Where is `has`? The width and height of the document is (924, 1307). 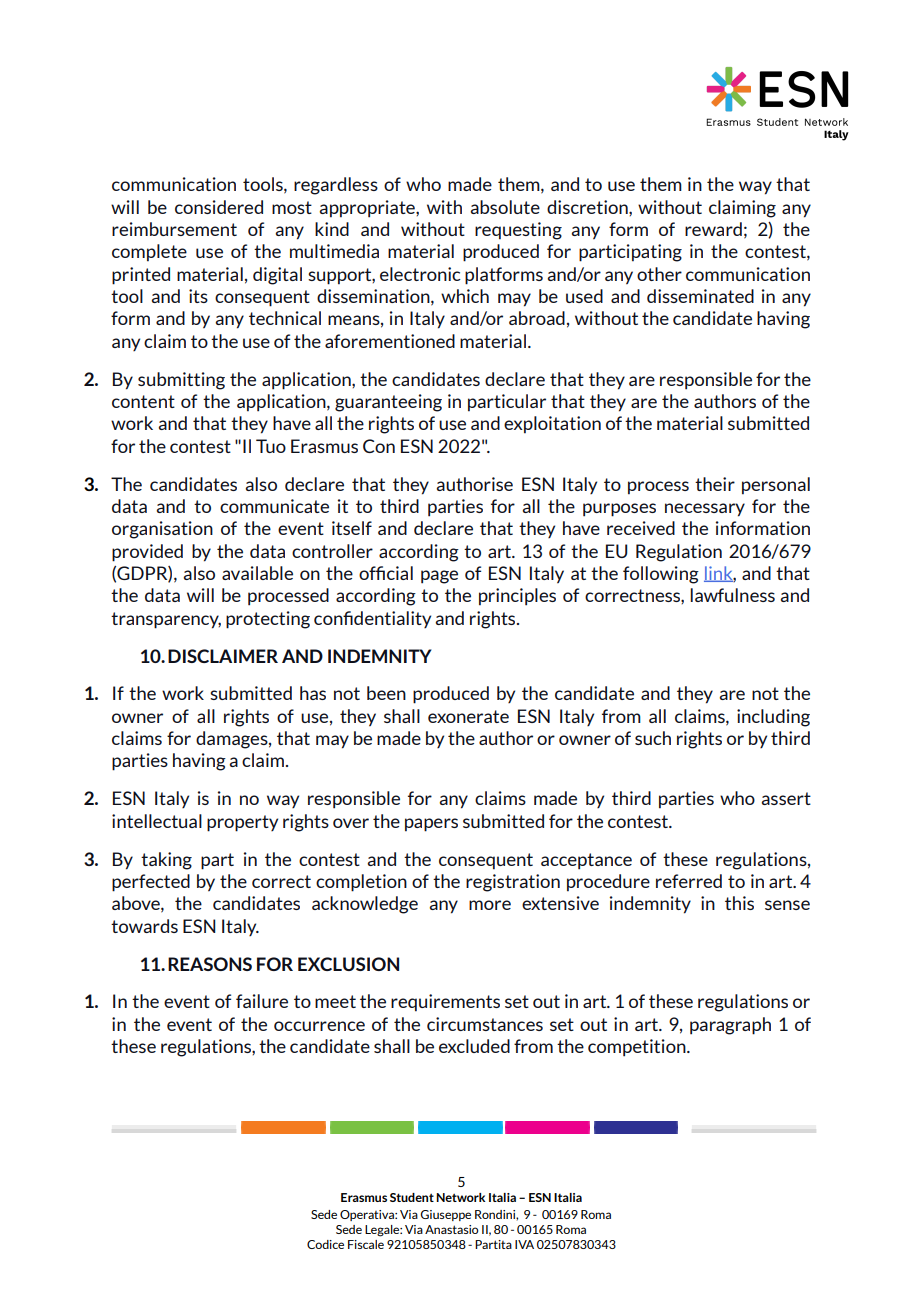
has is located at coordinates (313, 693).
